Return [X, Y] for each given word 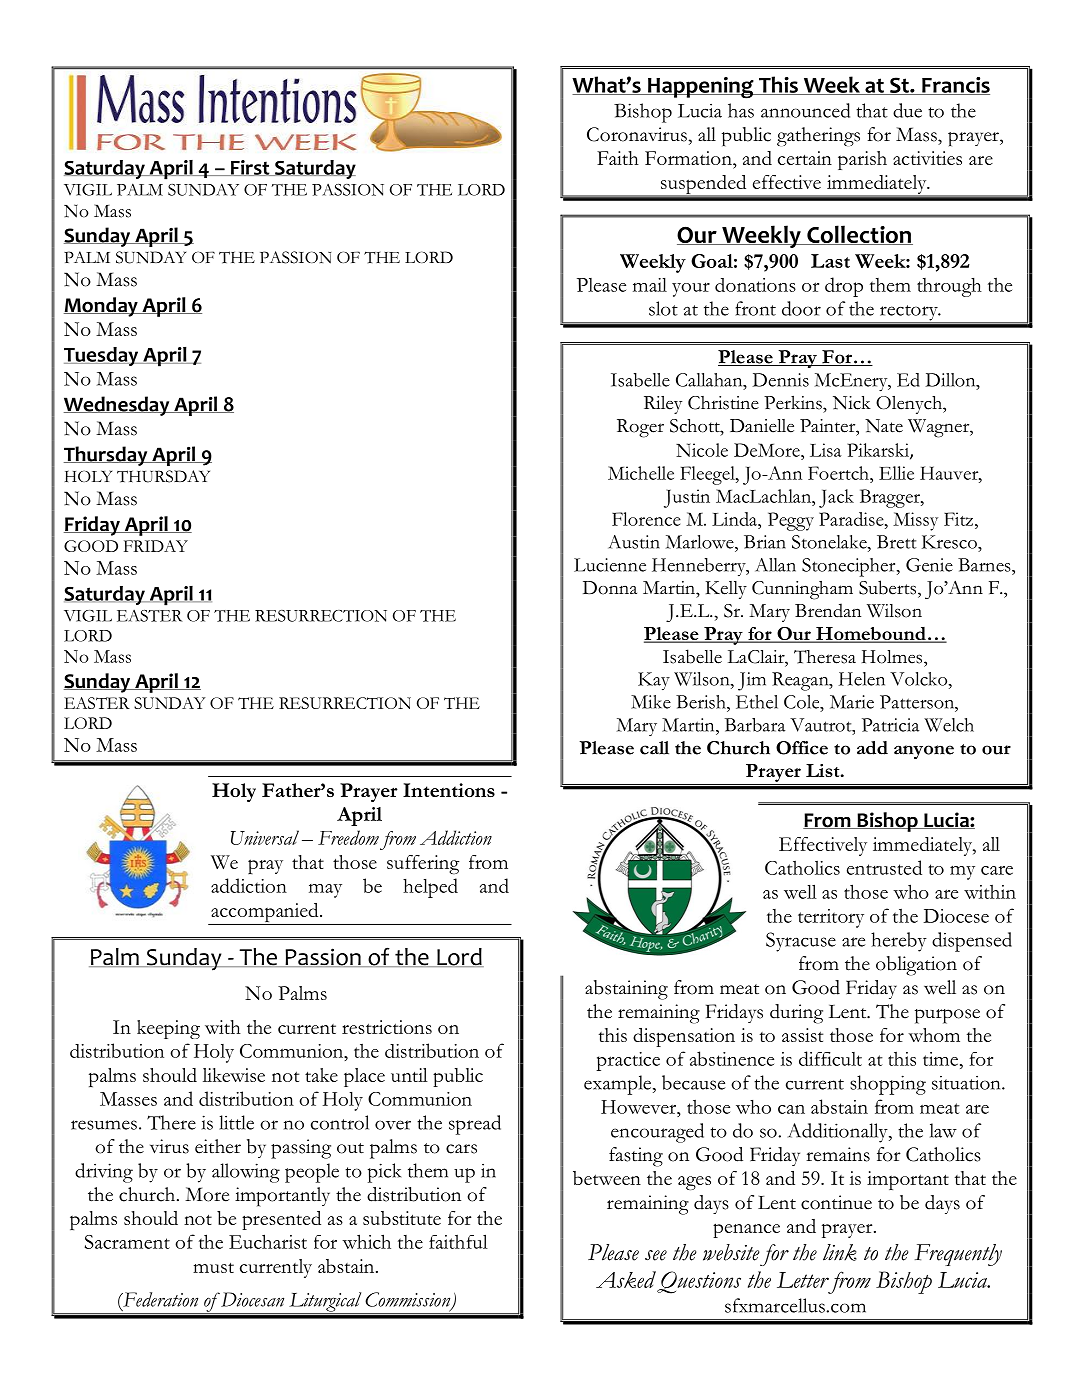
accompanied [265, 914]
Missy [915, 521]
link [840, 1252]
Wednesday [118, 406]
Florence [646, 519]
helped [430, 888]
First [250, 168]
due [907, 110]
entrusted [884, 867]
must [213, 1268]
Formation [689, 158]
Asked [626, 1279]
